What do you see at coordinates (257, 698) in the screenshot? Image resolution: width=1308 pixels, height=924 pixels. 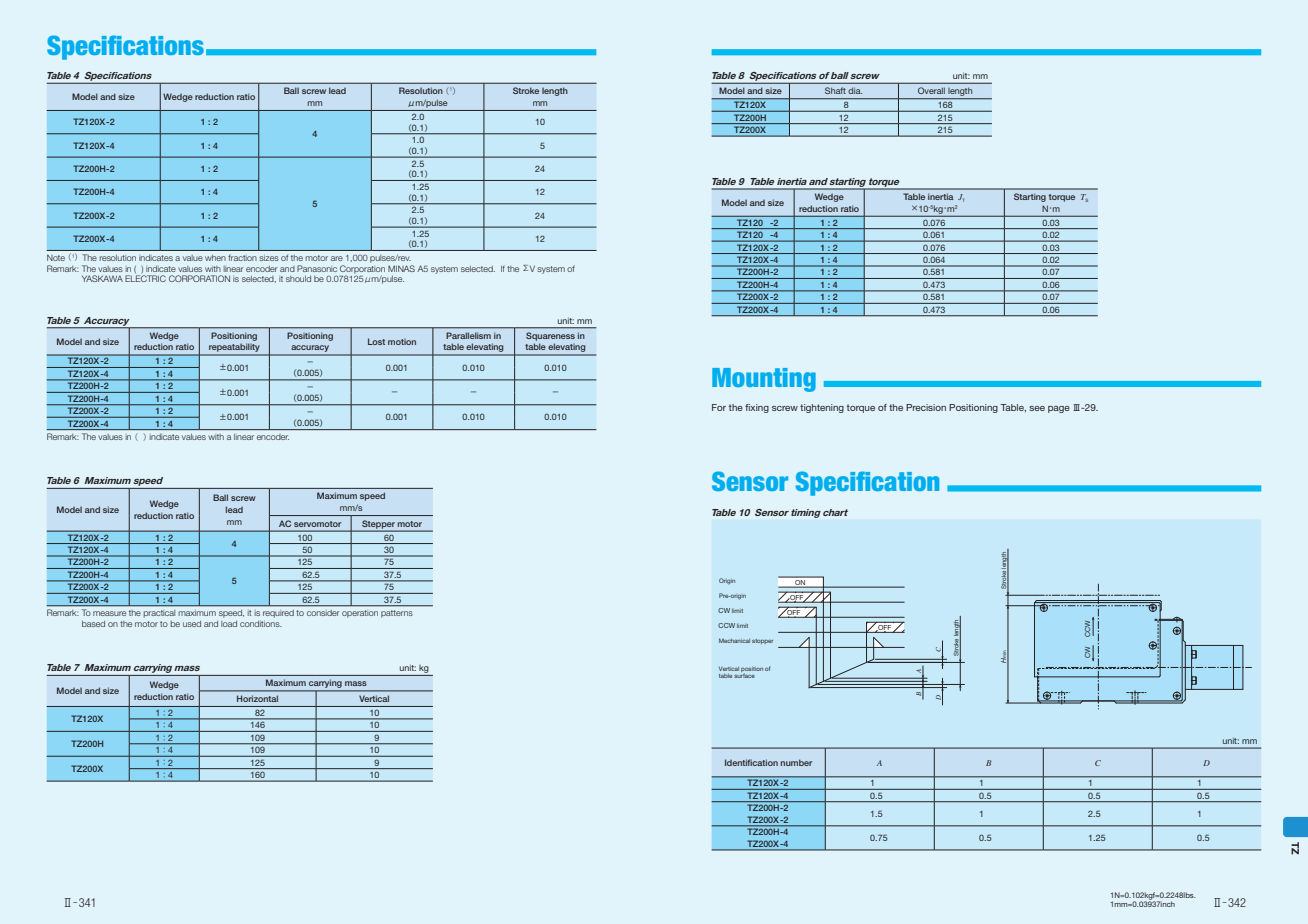 I see `Horizontal` at bounding box center [257, 698].
